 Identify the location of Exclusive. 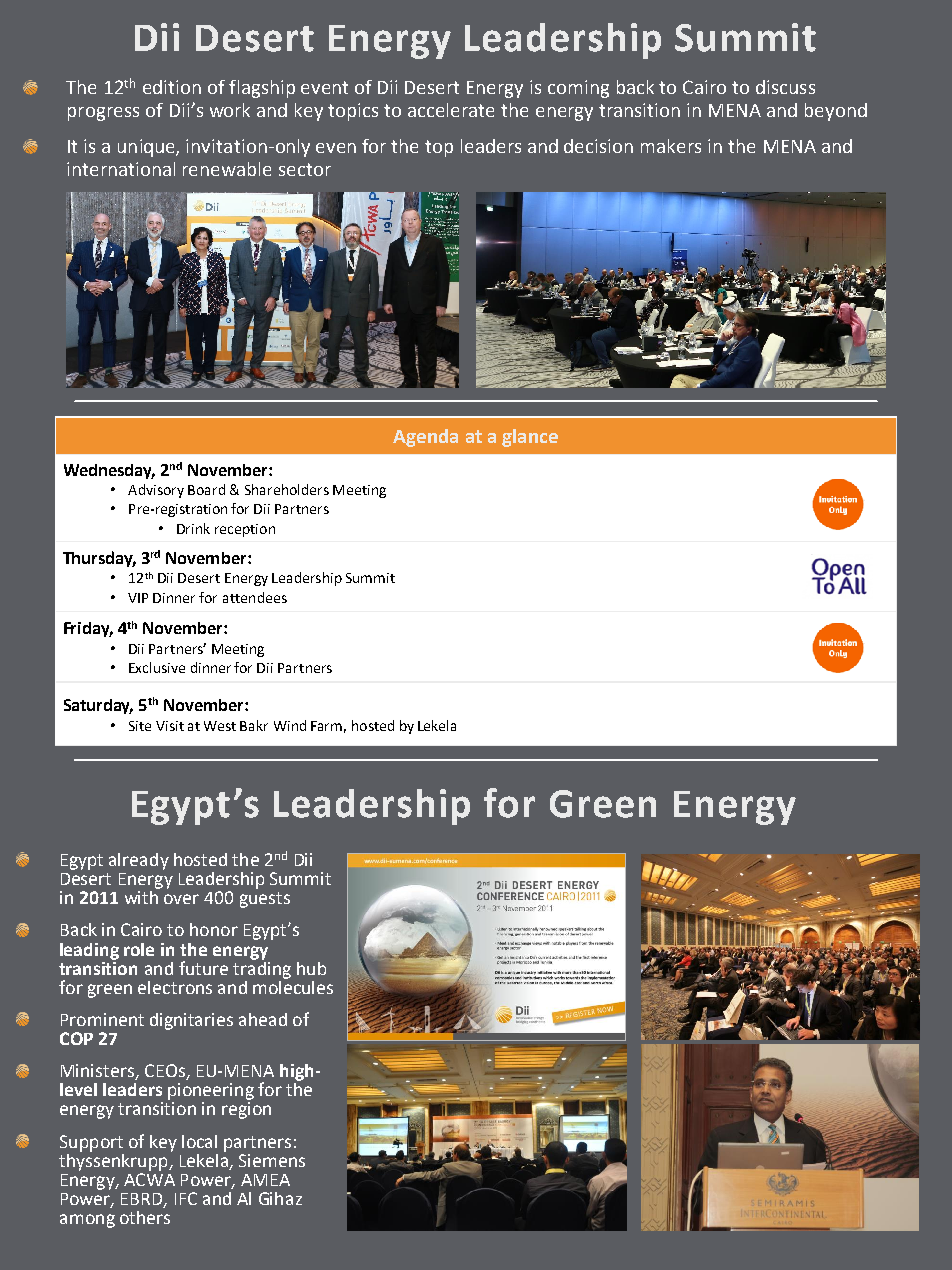
(157, 667).
